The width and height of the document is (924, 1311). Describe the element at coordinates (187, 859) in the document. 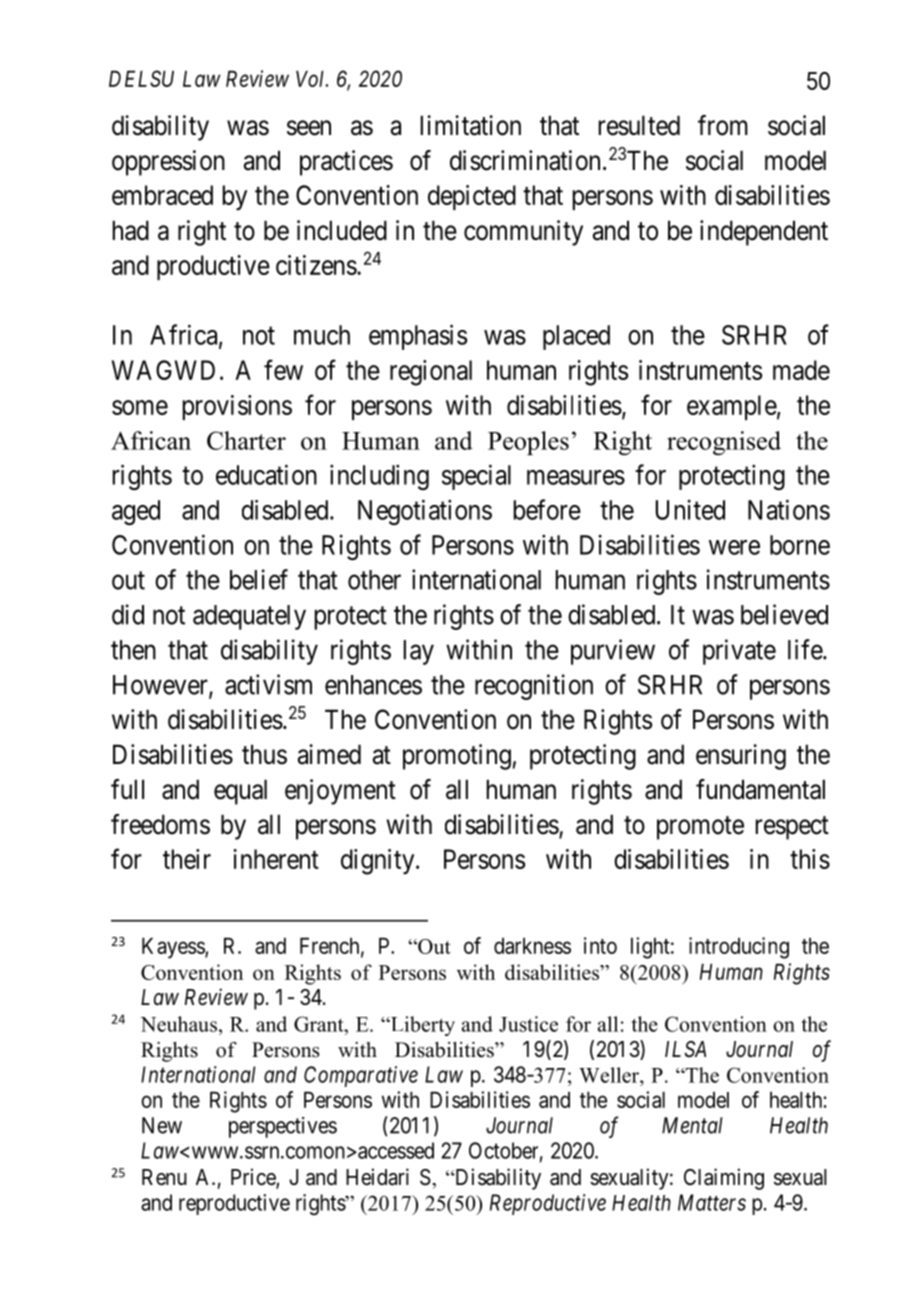

I see `their` at that location.
